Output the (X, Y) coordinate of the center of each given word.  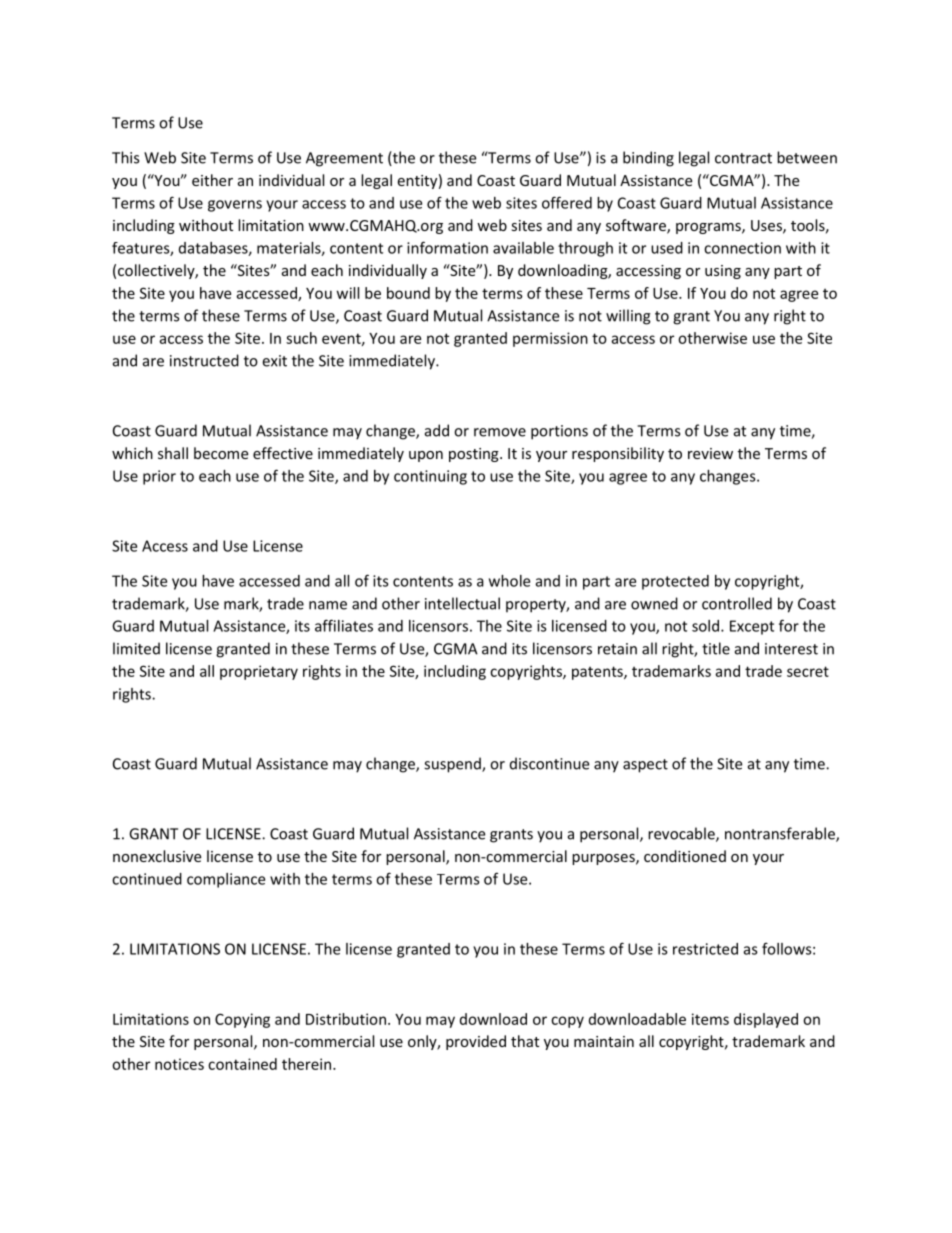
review (710, 453)
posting (475, 455)
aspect (645, 766)
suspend (453, 765)
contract (743, 158)
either (212, 180)
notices (179, 1064)
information (447, 247)
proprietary (259, 672)
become (221, 453)
